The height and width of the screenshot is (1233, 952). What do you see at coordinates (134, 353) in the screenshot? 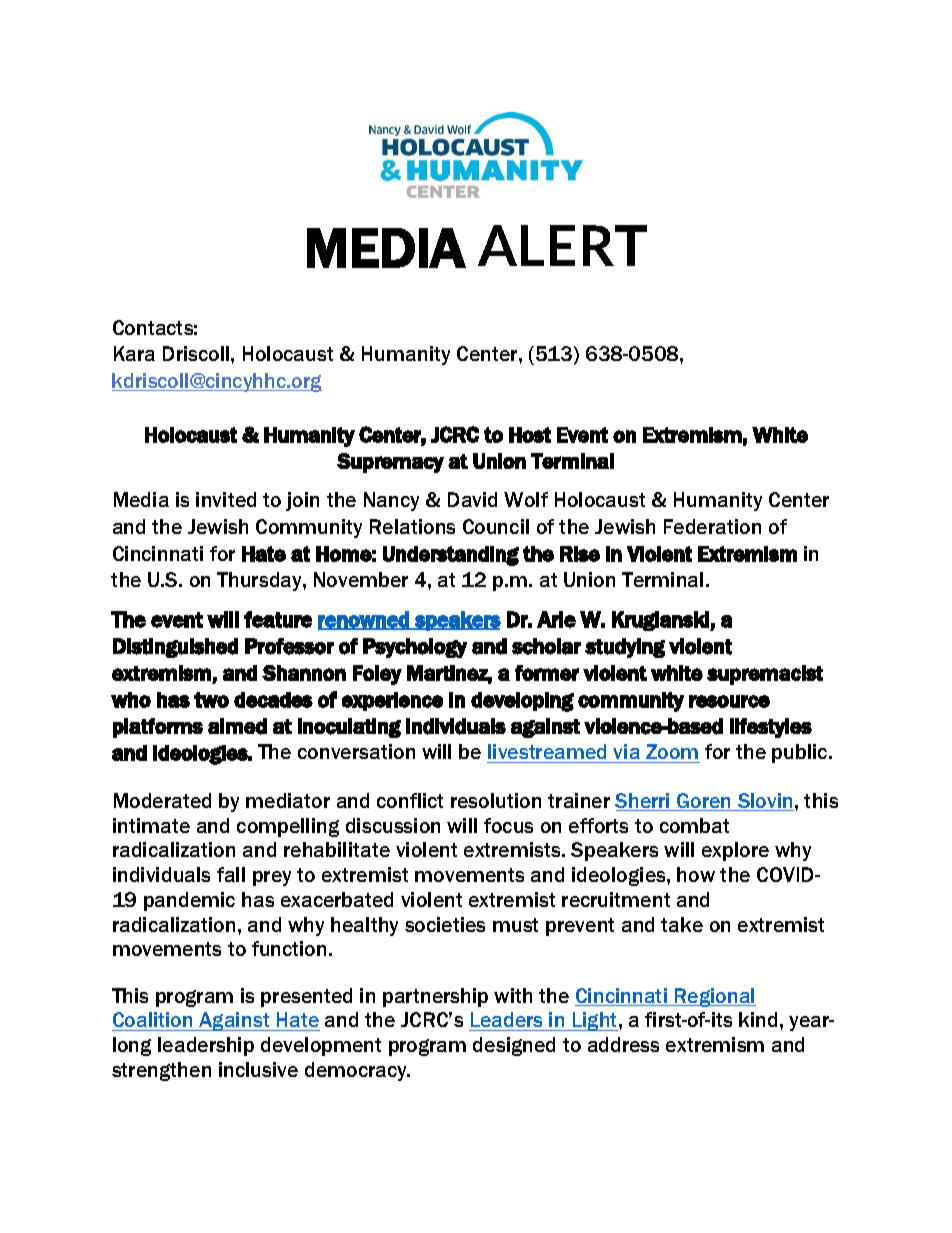
I see `Kara` at bounding box center [134, 353].
